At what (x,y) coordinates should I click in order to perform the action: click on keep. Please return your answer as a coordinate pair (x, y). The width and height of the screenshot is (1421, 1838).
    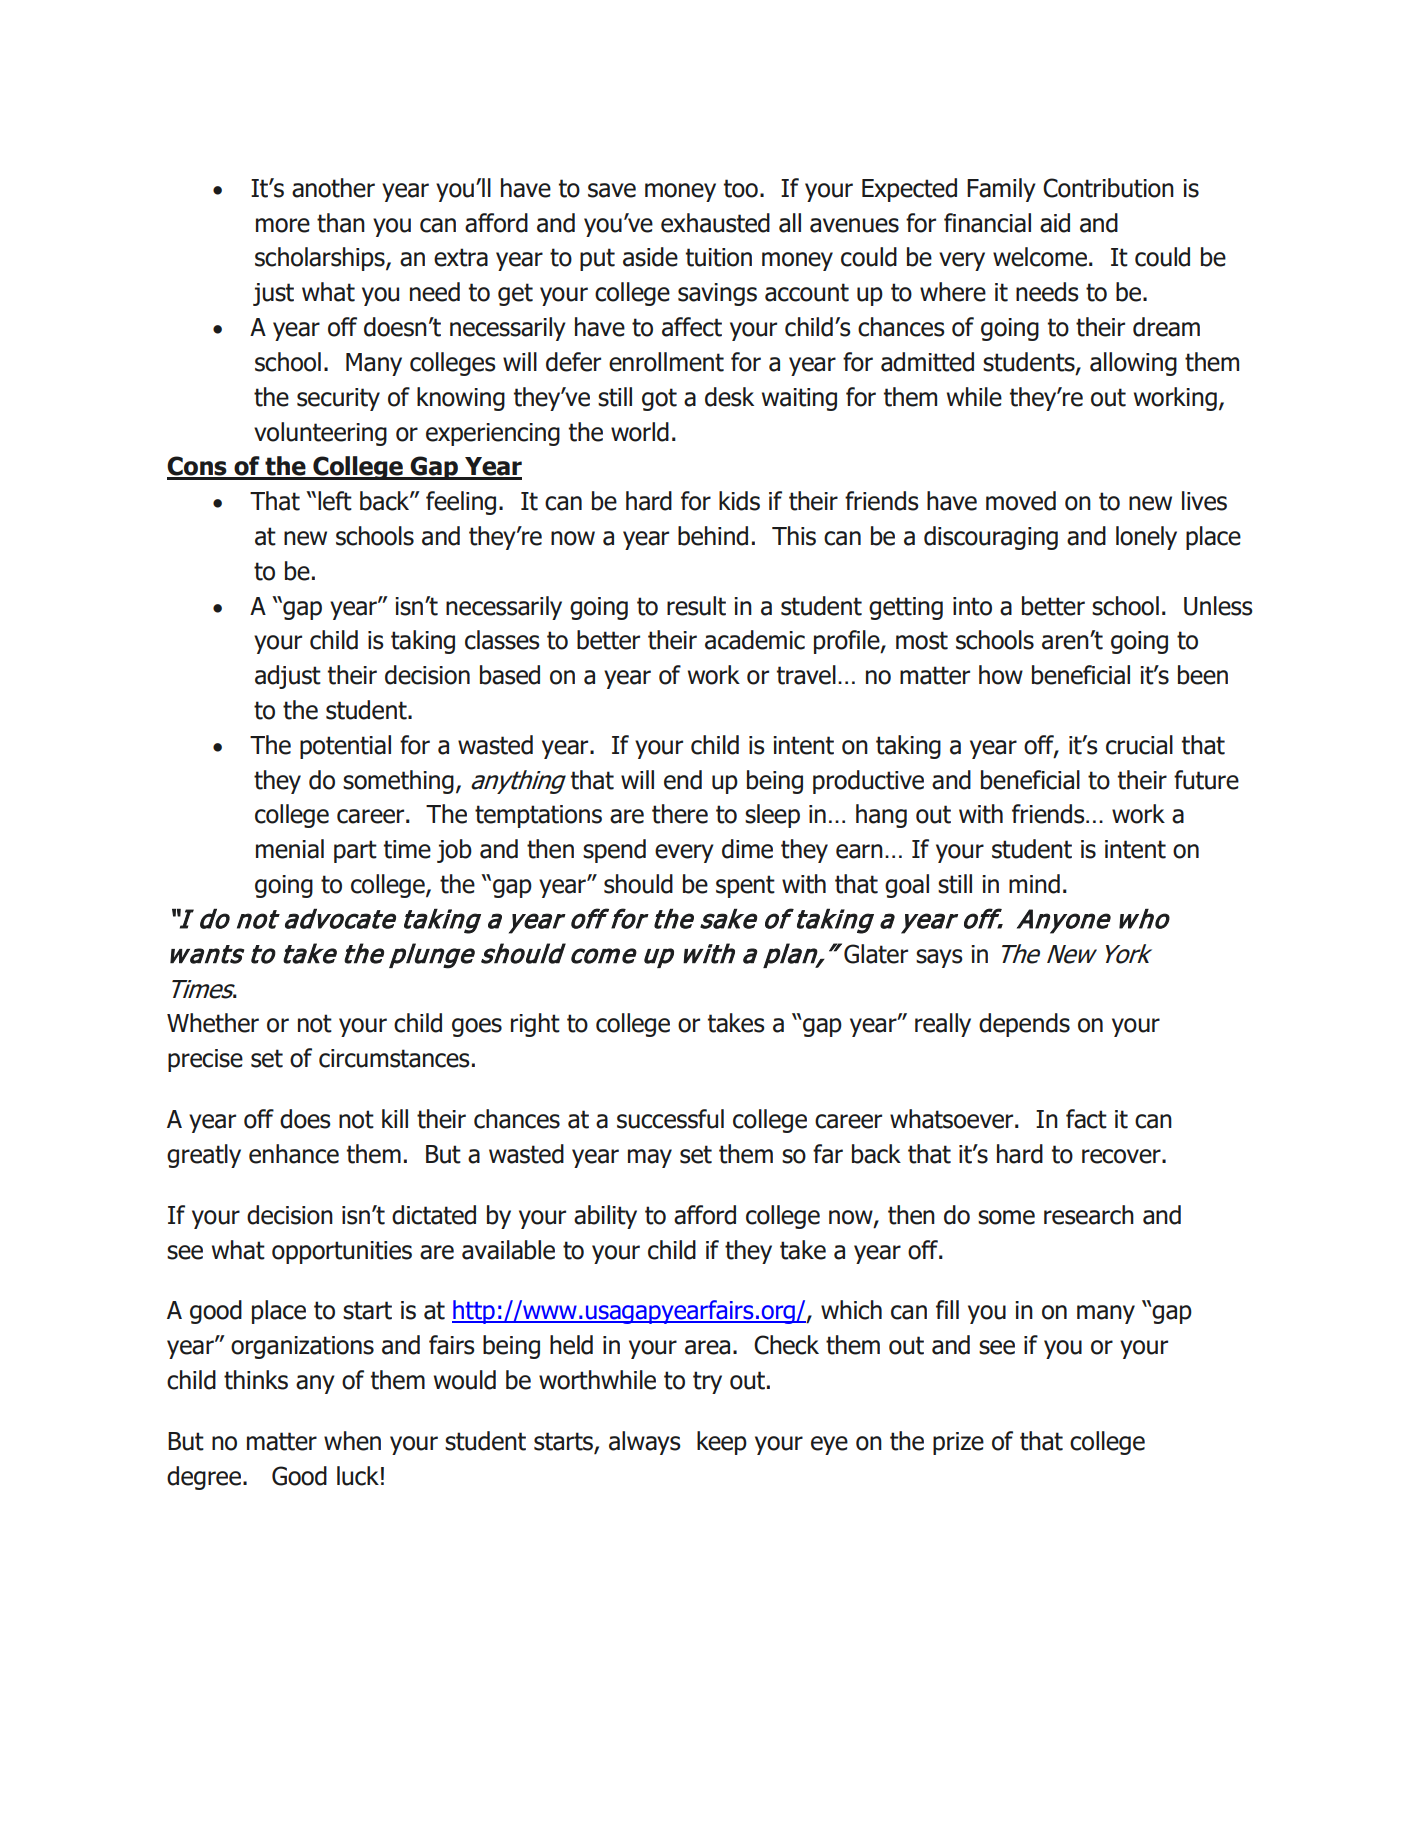
    Looking at the image, I should click on (722, 1443).
